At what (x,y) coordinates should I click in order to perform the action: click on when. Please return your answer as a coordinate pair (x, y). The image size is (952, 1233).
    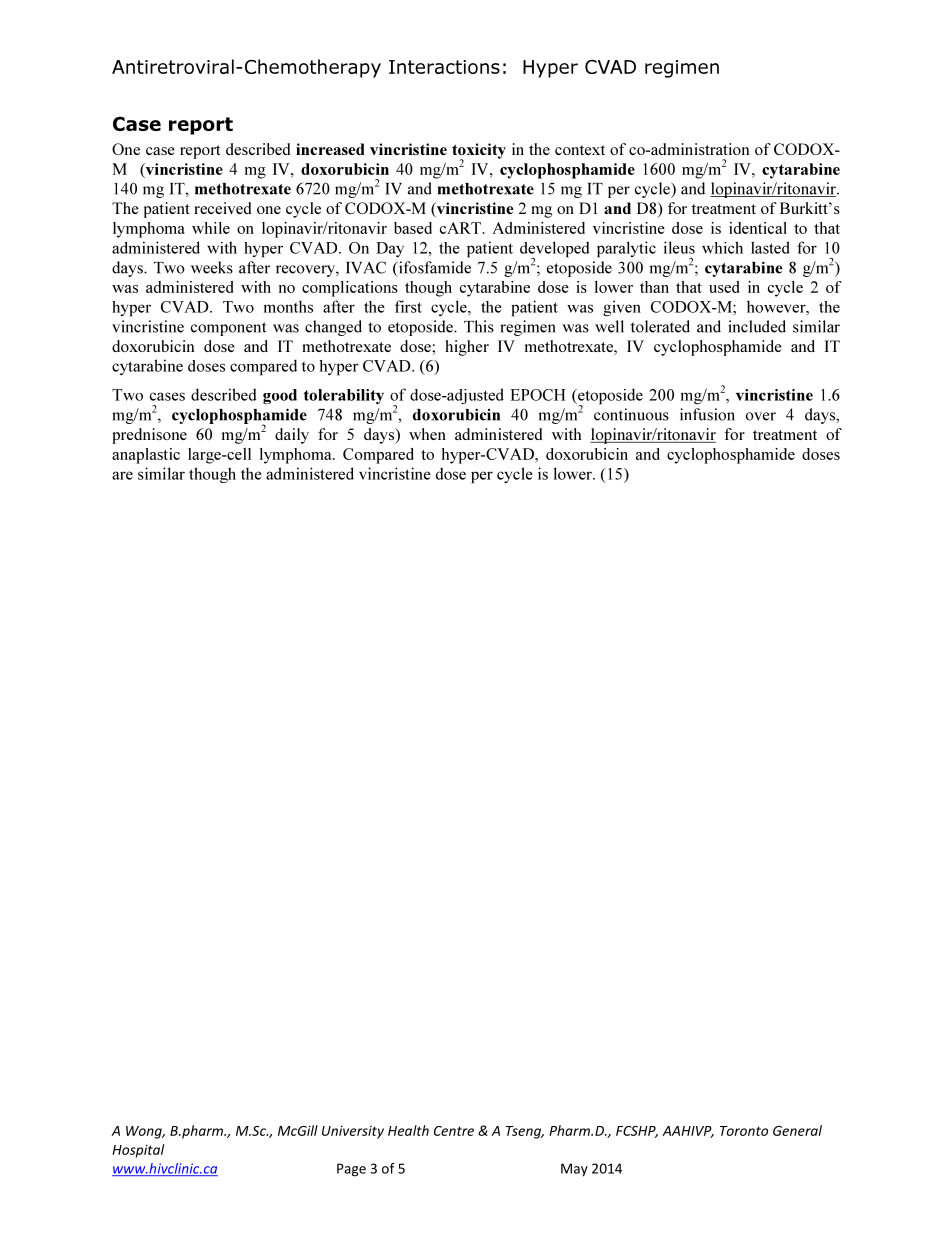
    Looking at the image, I should click on (427, 434).
